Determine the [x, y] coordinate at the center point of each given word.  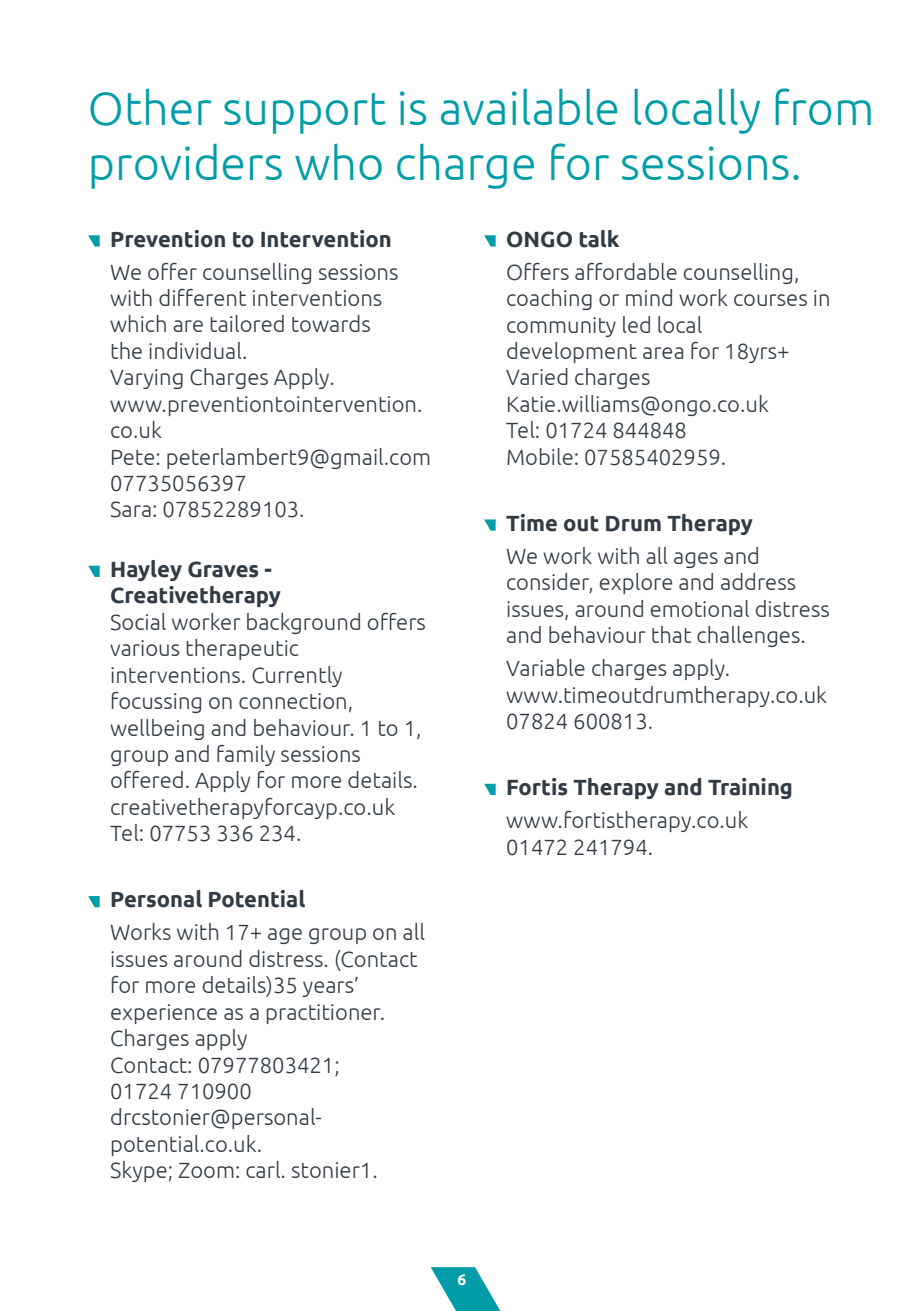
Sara [131, 509]
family [246, 755]
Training [750, 788]
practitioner [325, 1014]
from [823, 106]
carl [263, 1169]
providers [186, 166]
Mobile [540, 456]
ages [696, 560]
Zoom [206, 1170]
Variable [545, 667]
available [529, 106]
